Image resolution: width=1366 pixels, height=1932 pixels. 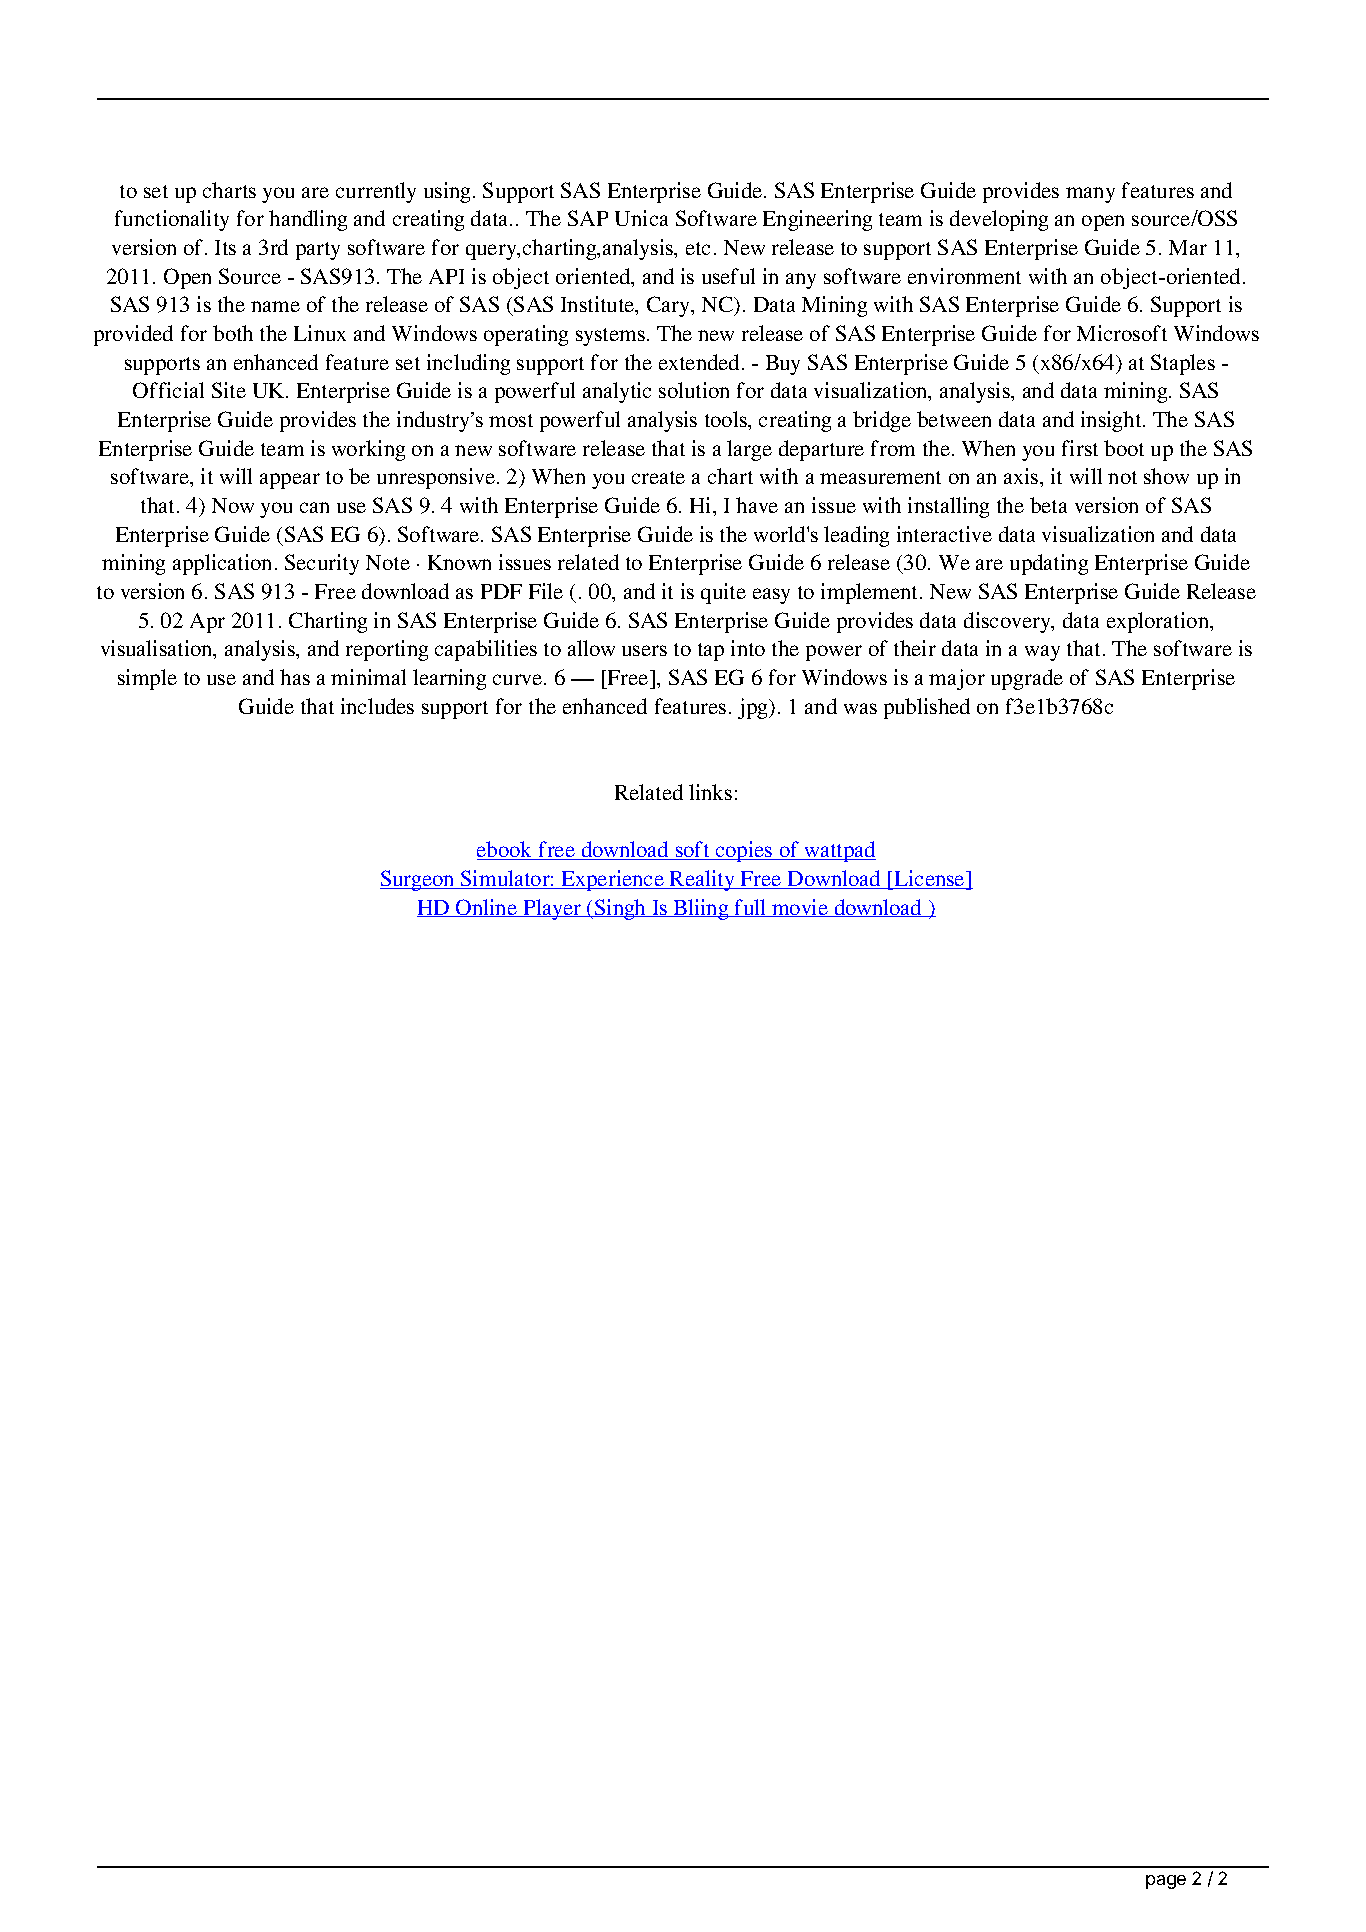 I want to click on movie, so click(x=800, y=908).
